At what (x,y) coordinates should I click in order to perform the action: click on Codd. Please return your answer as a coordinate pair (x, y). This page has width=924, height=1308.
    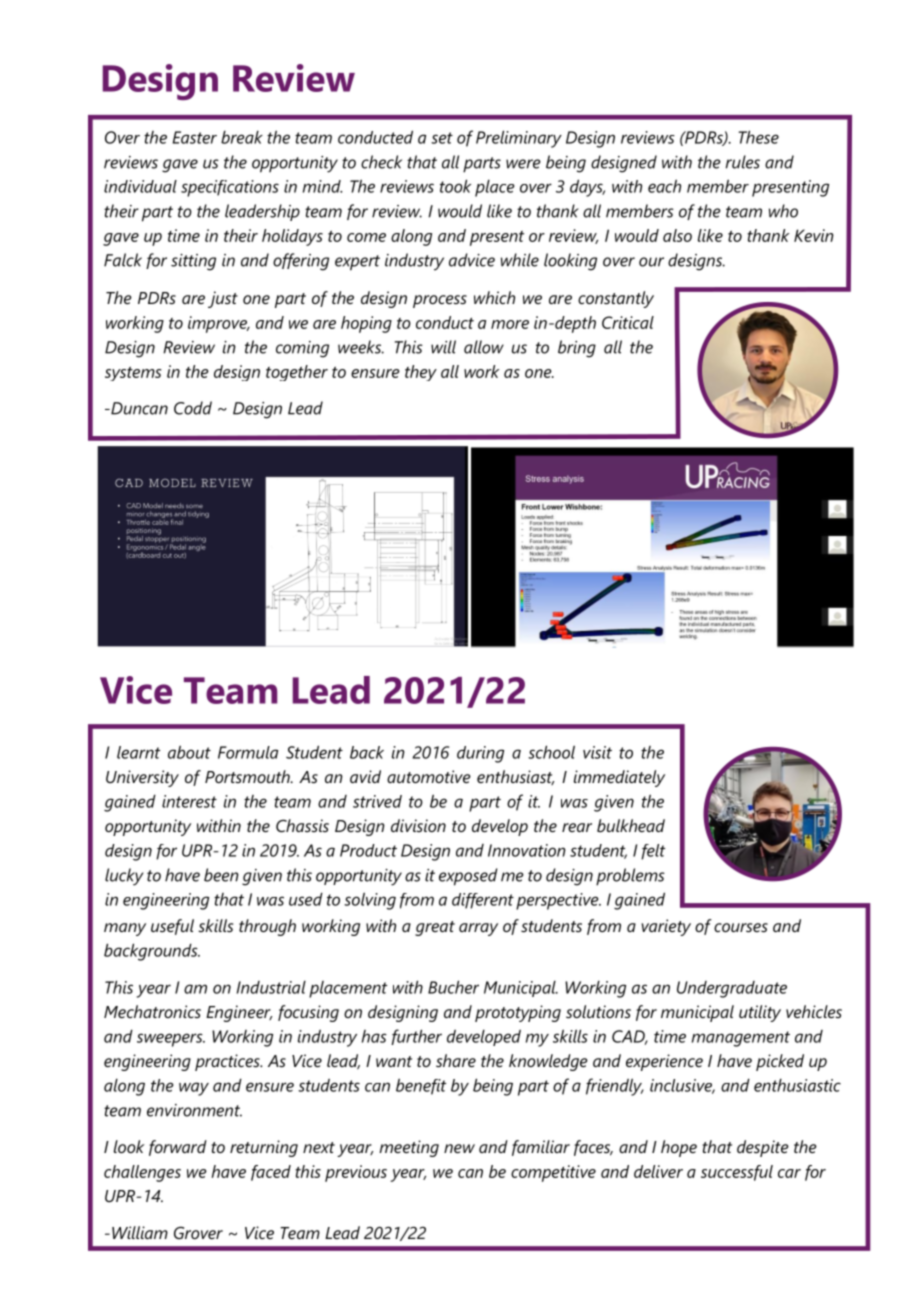
    Looking at the image, I should click on (193, 408).
